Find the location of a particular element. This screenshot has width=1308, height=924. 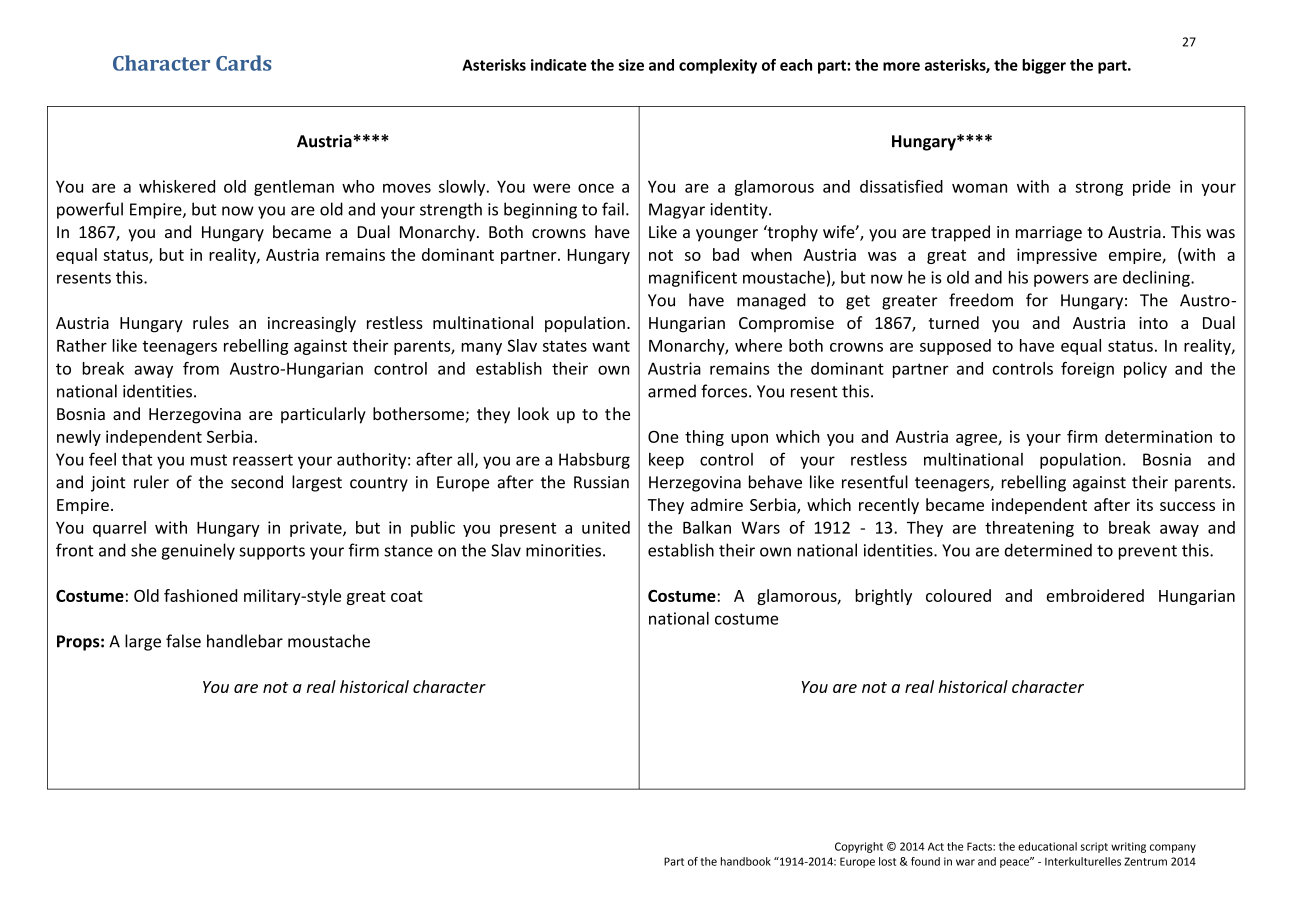

bigger is located at coordinates (1044, 66).
